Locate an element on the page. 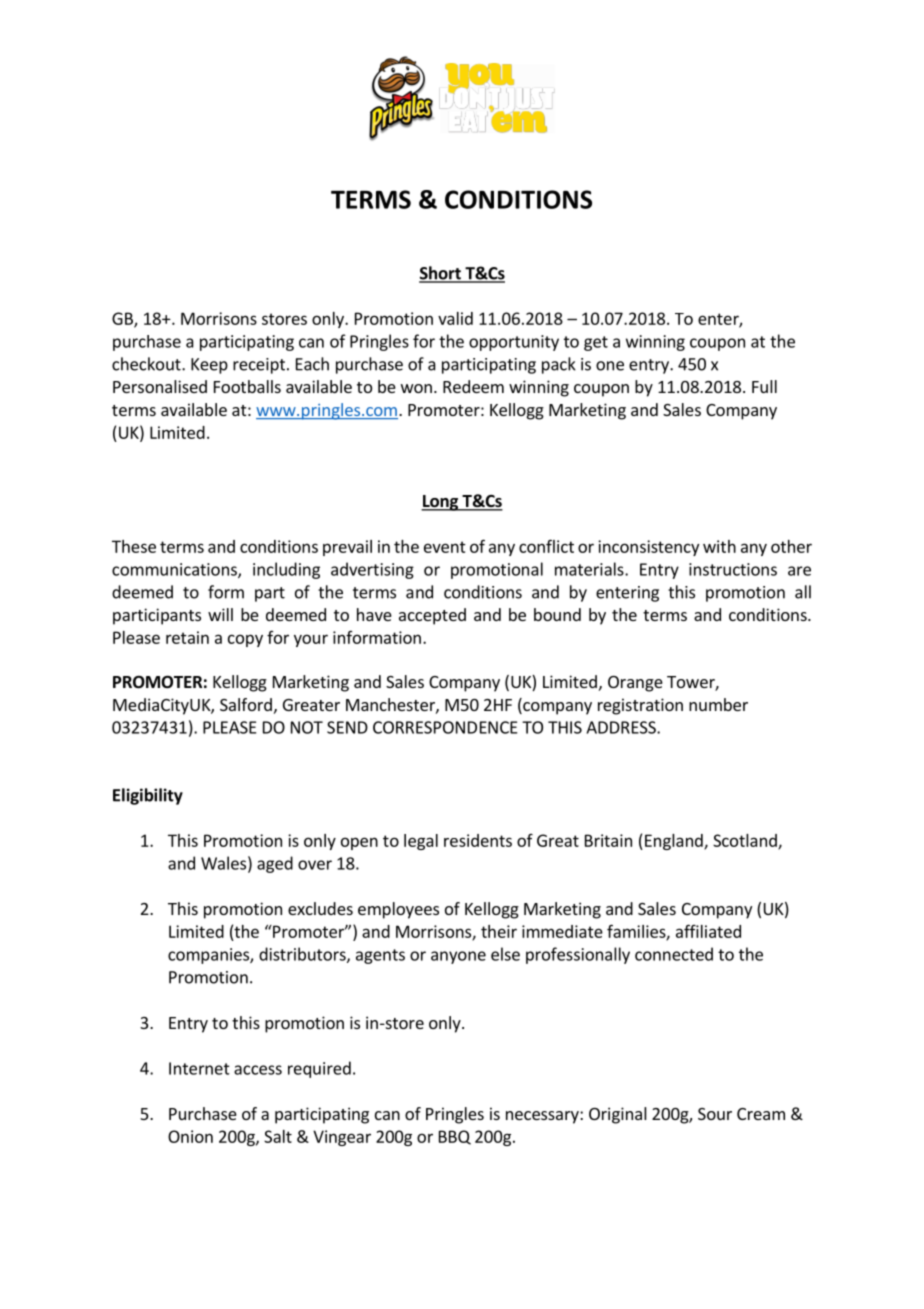 Image resolution: width=924 pixels, height=1309 pixels. affiliated is located at coordinates (708, 931).
